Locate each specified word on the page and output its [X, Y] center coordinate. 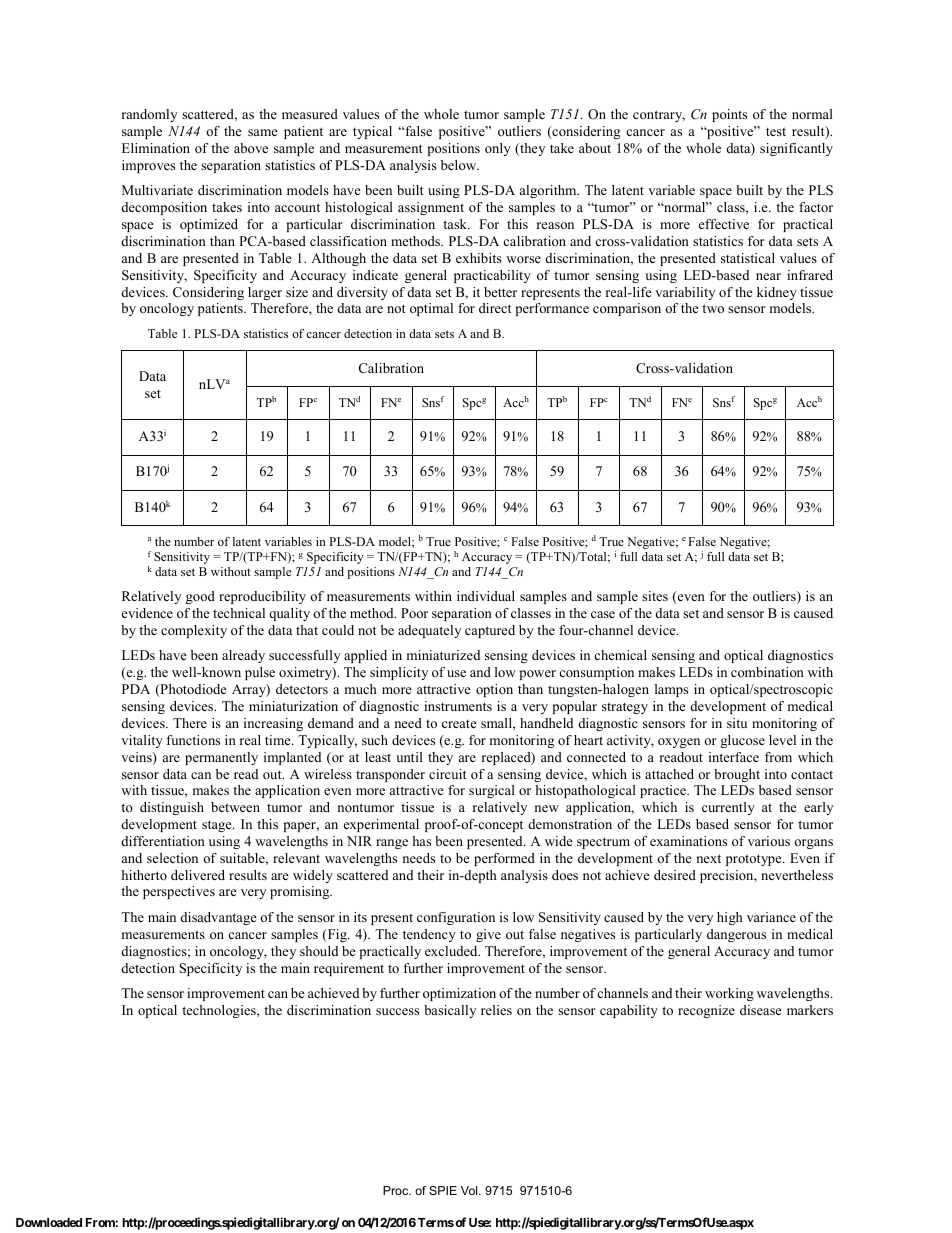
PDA [136, 689]
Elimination [156, 148]
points [729, 115]
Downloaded [49, 1222]
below [460, 165]
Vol [470, 1190]
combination [767, 672]
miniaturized [443, 655]
